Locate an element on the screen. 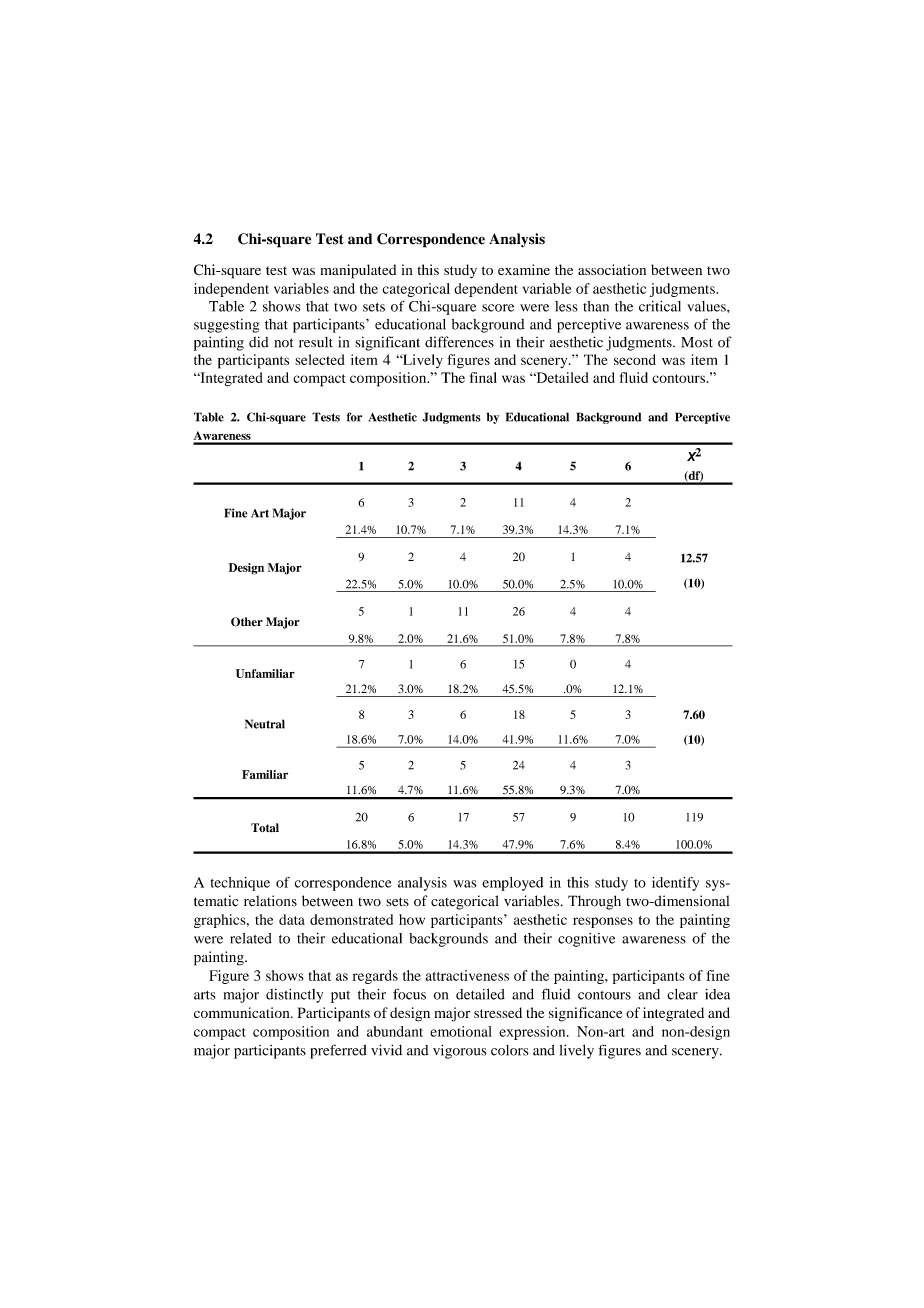 This screenshot has width=924, height=1308. critical is located at coordinates (660, 306).
